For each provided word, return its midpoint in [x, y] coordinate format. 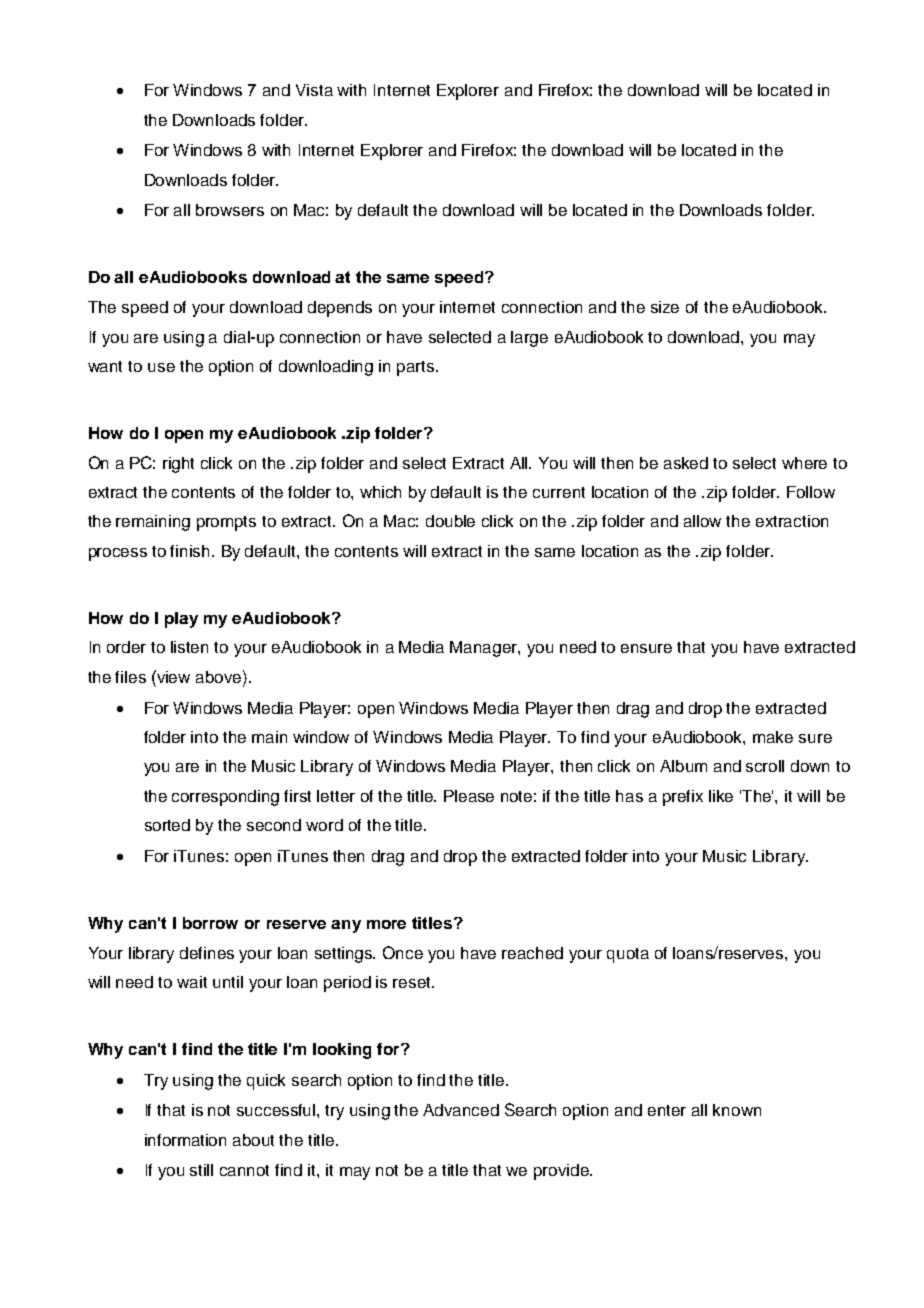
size [665, 307]
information [185, 1140]
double [450, 521]
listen [189, 647]
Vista [314, 90]
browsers [230, 210]
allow [702, 521]
